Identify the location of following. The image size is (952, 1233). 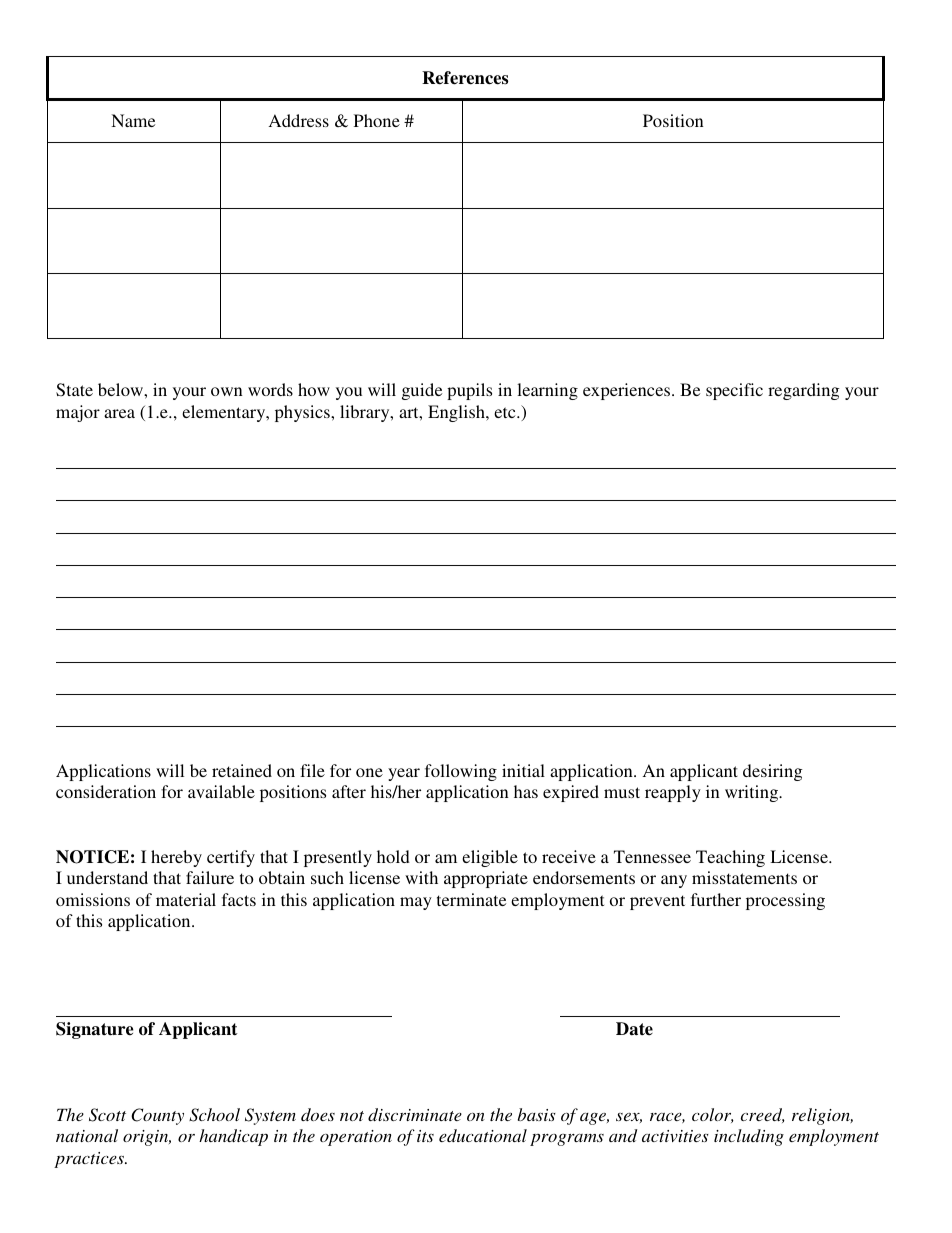
(461, 772).
